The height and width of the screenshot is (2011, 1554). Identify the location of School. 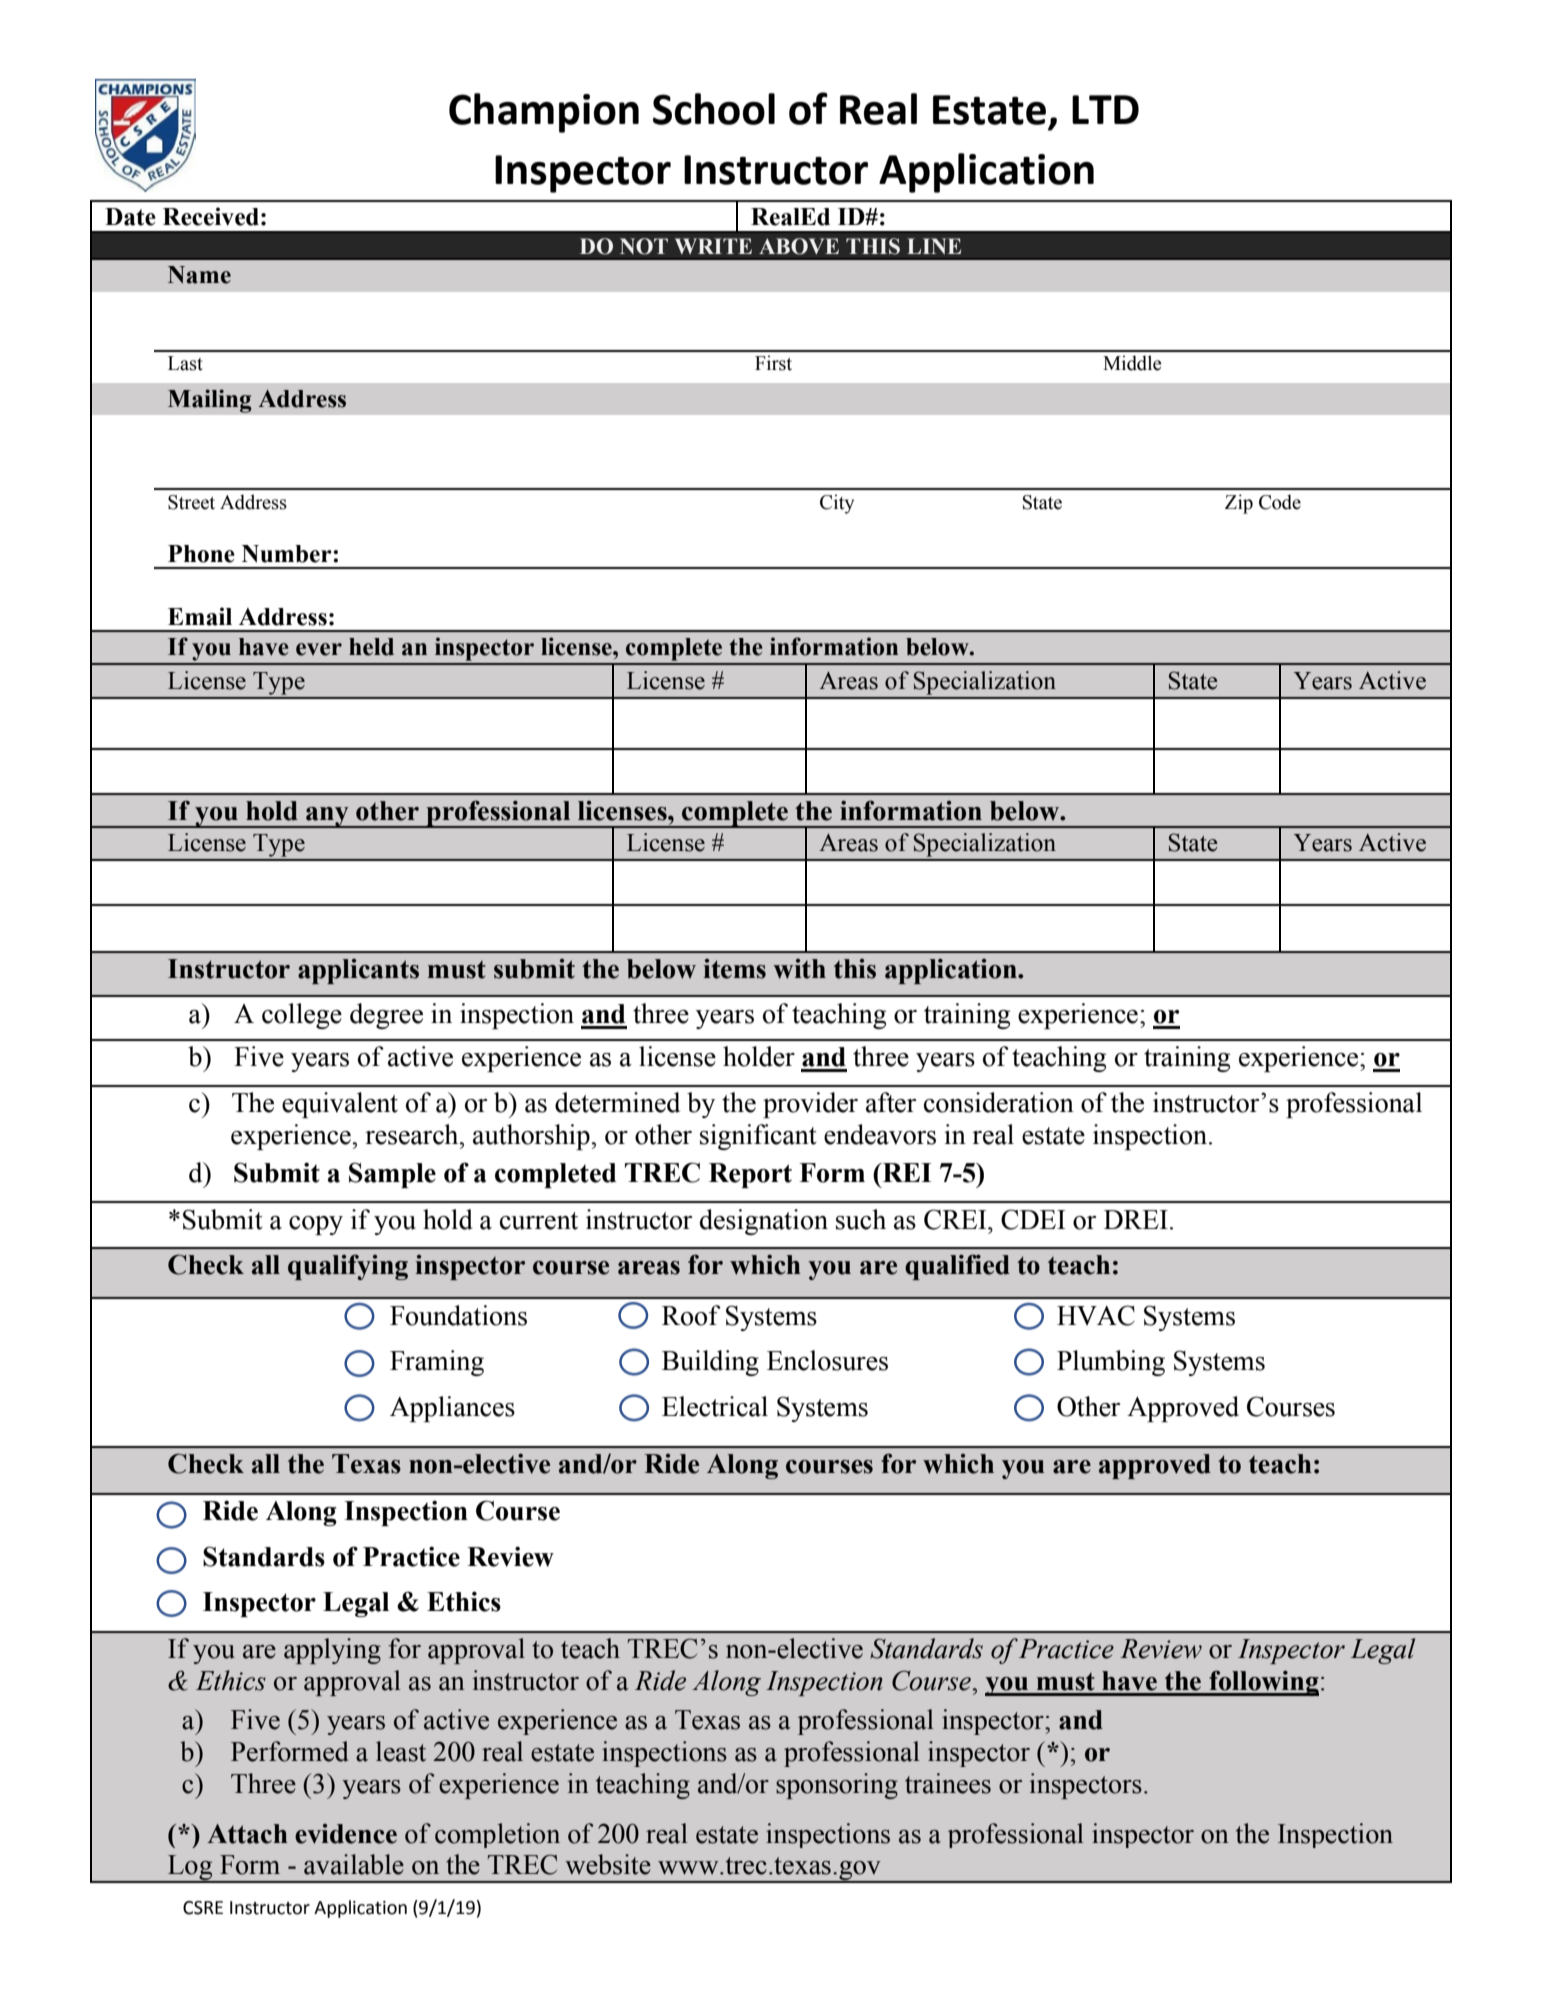
(714, 109).
